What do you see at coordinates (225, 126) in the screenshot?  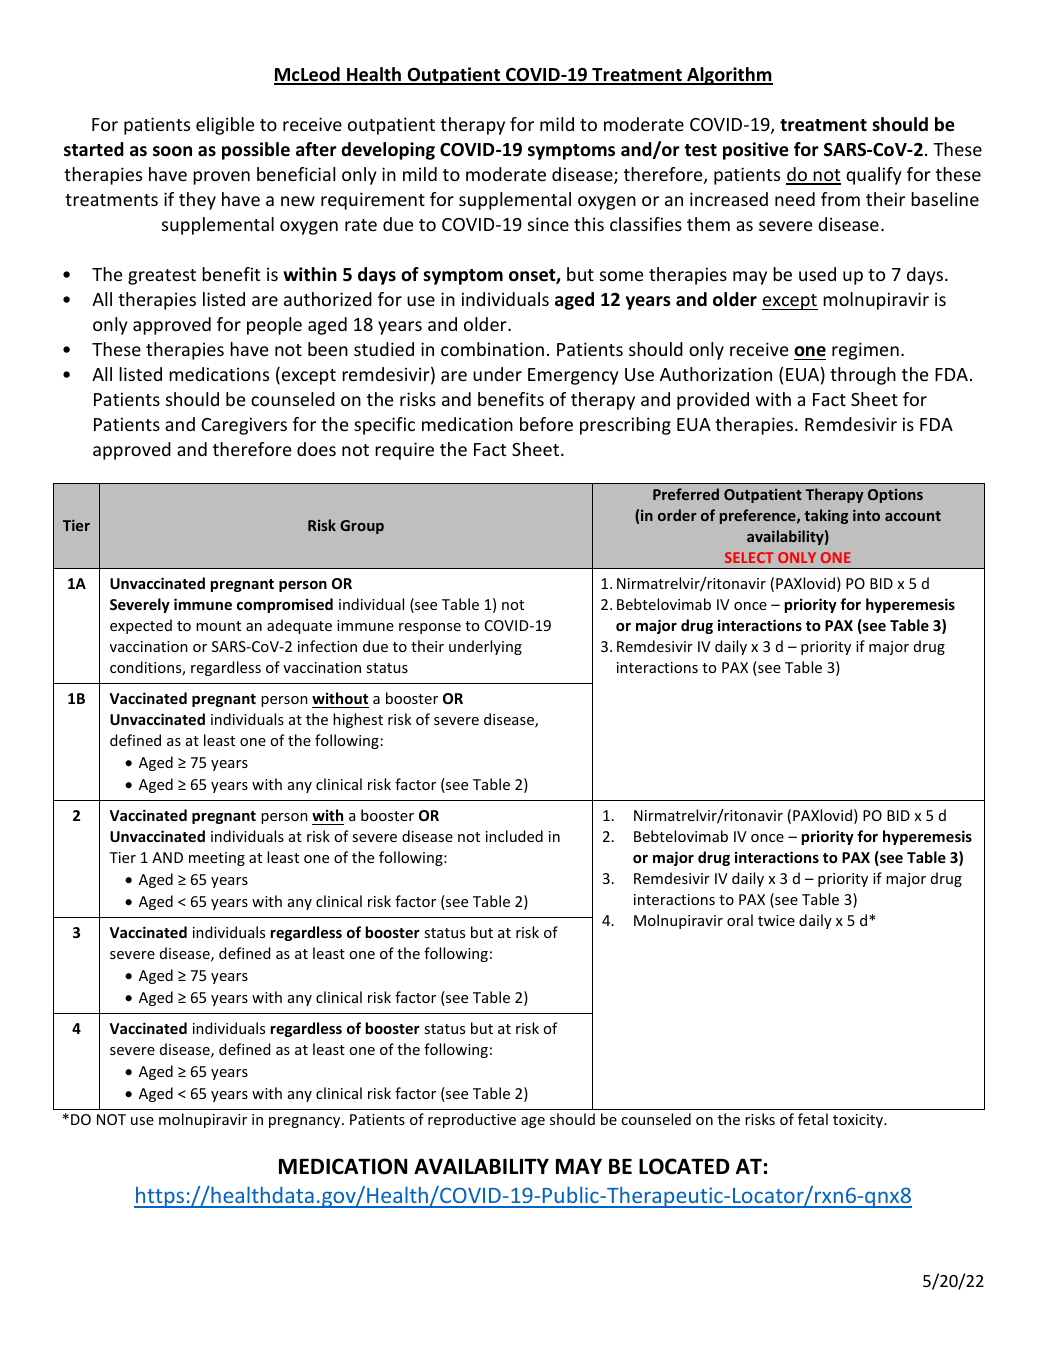 I see `eligible` at bounding box center [225, 126].
